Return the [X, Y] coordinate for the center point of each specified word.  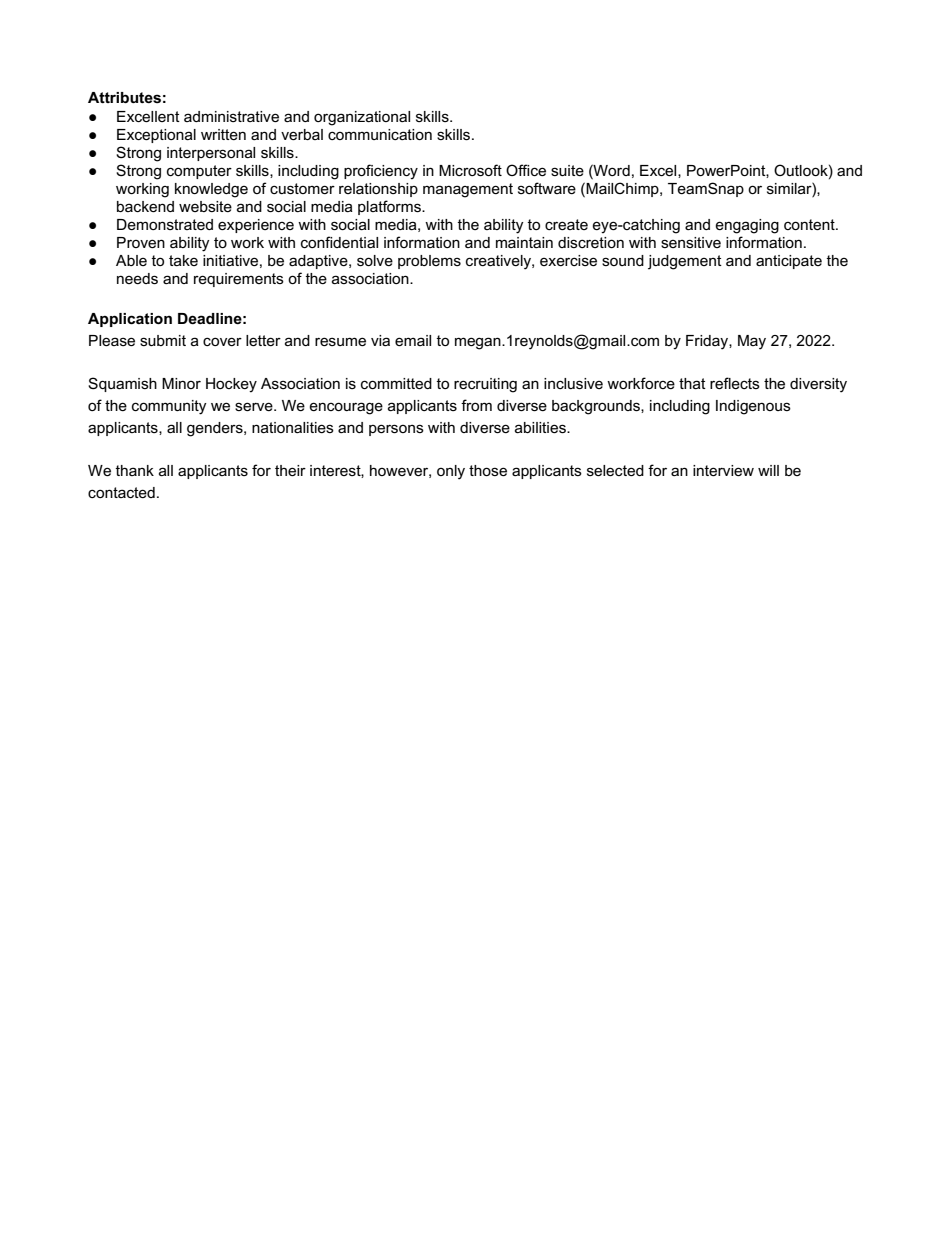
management [468, 190]
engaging [747, 226]
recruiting [485, 385]
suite [567, 170]
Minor [181, 383]
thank [134, 470]
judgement [685, 262]
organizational [362, 118]
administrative [231, 116]
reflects [735, 383]
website [205, 206]
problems [429, 262]
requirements [239, 280]
